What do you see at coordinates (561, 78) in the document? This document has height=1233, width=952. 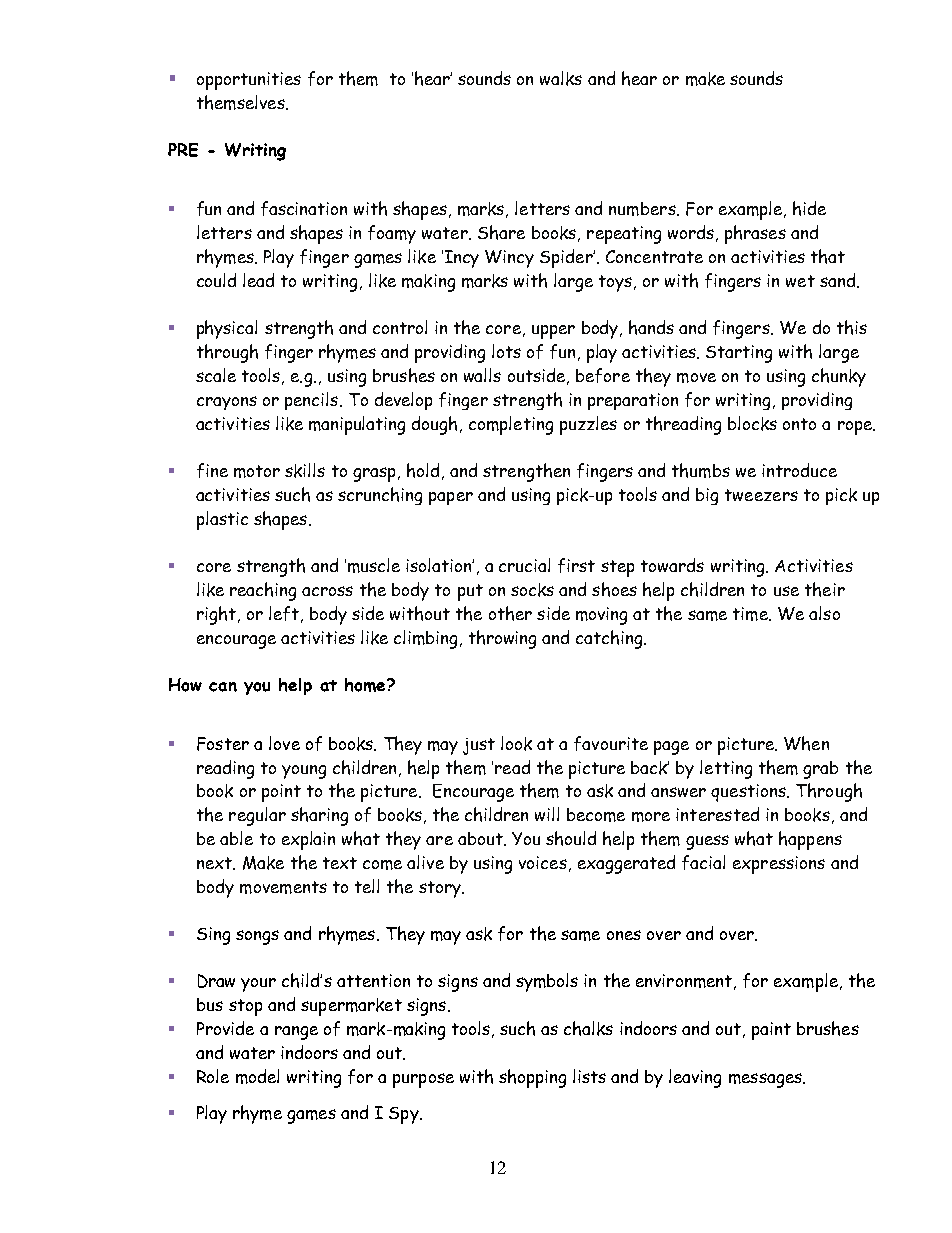 I see `walks` at bounding box center [561, 78].
